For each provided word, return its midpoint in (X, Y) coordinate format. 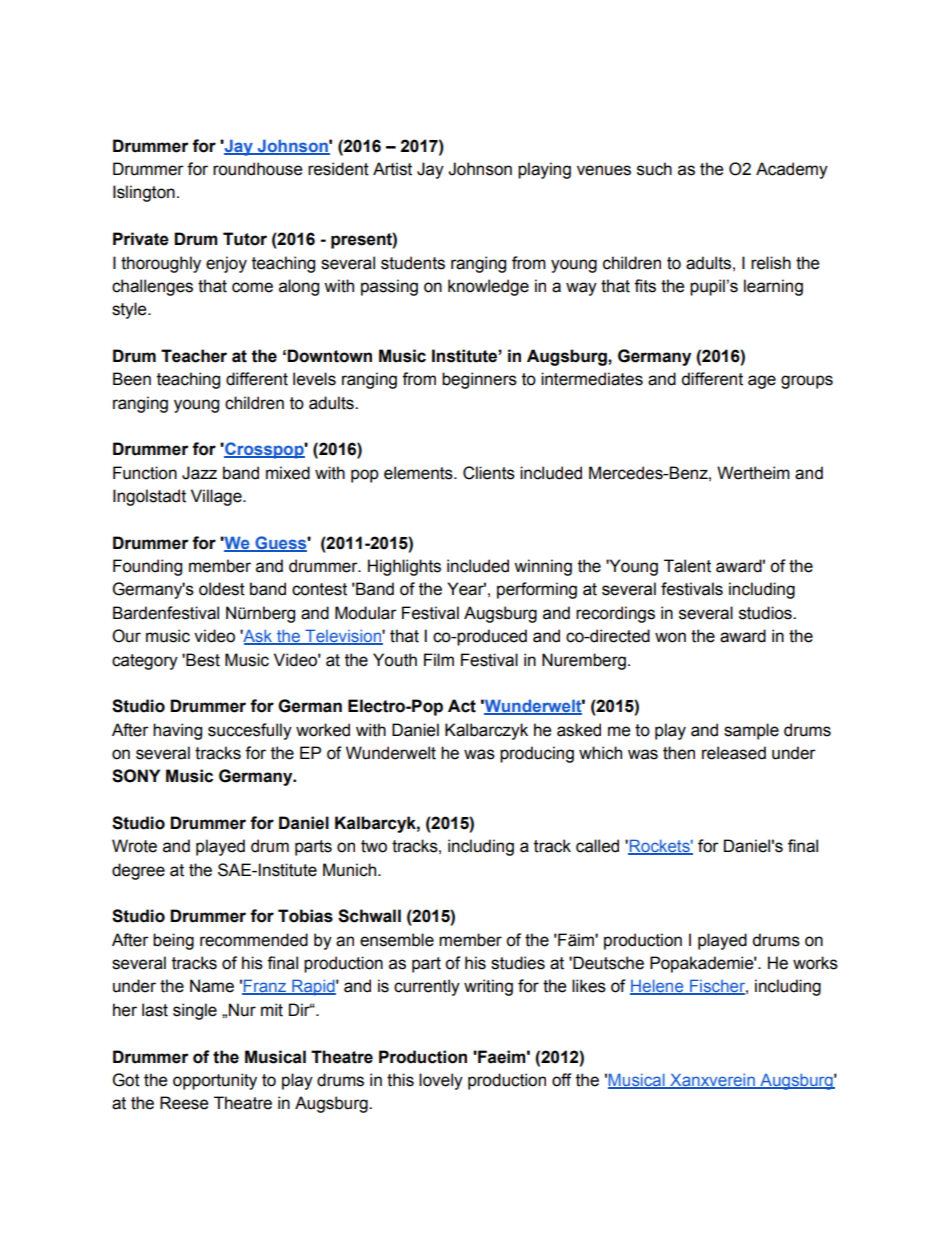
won (670, 637)
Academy (792, 170)
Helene (658, 987)
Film (439, 659)
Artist (392, 169)
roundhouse (257, 169)
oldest (222, 589)
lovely (441, 1081)
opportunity (215, 1081)
